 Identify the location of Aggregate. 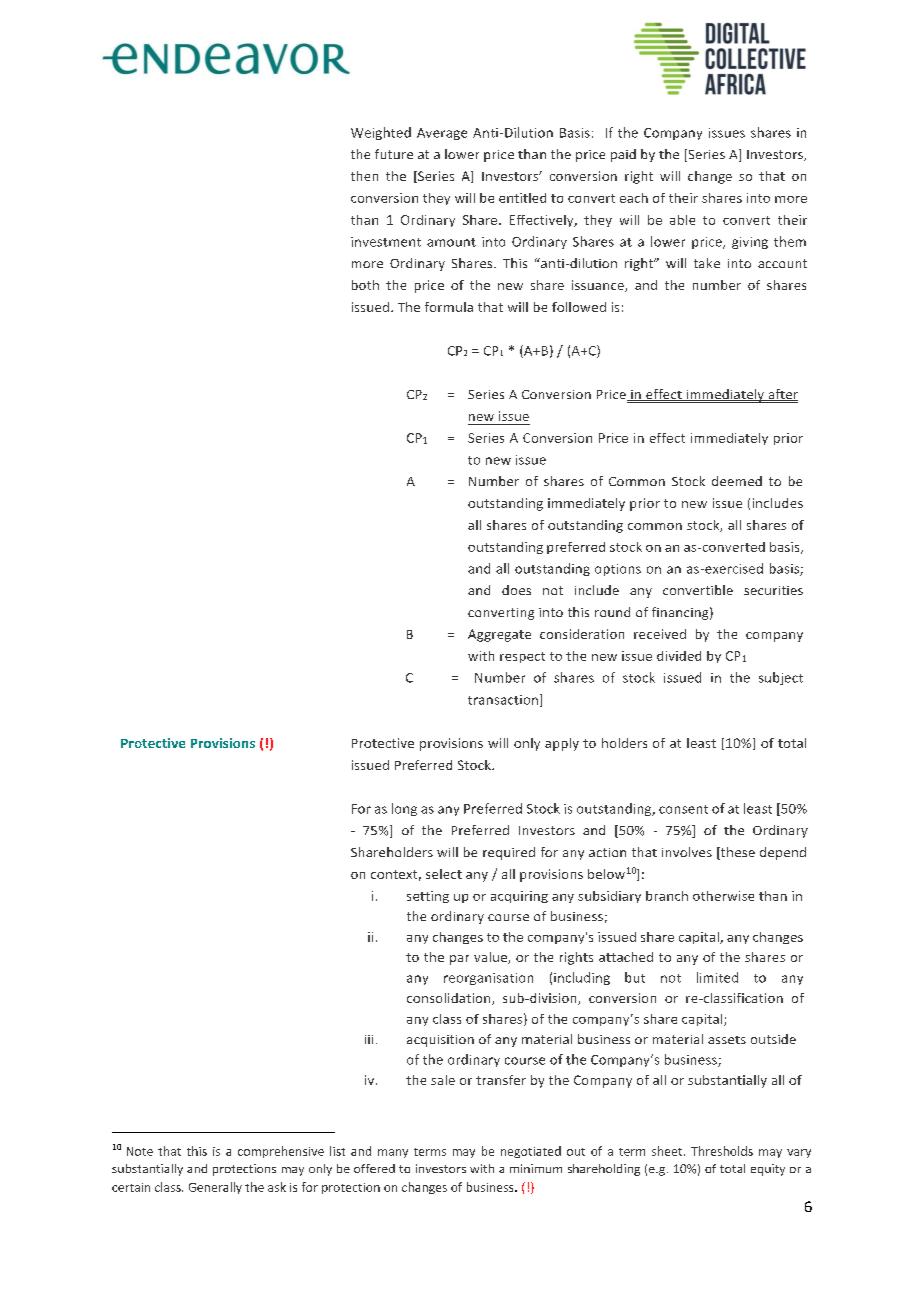
(499, 635).
